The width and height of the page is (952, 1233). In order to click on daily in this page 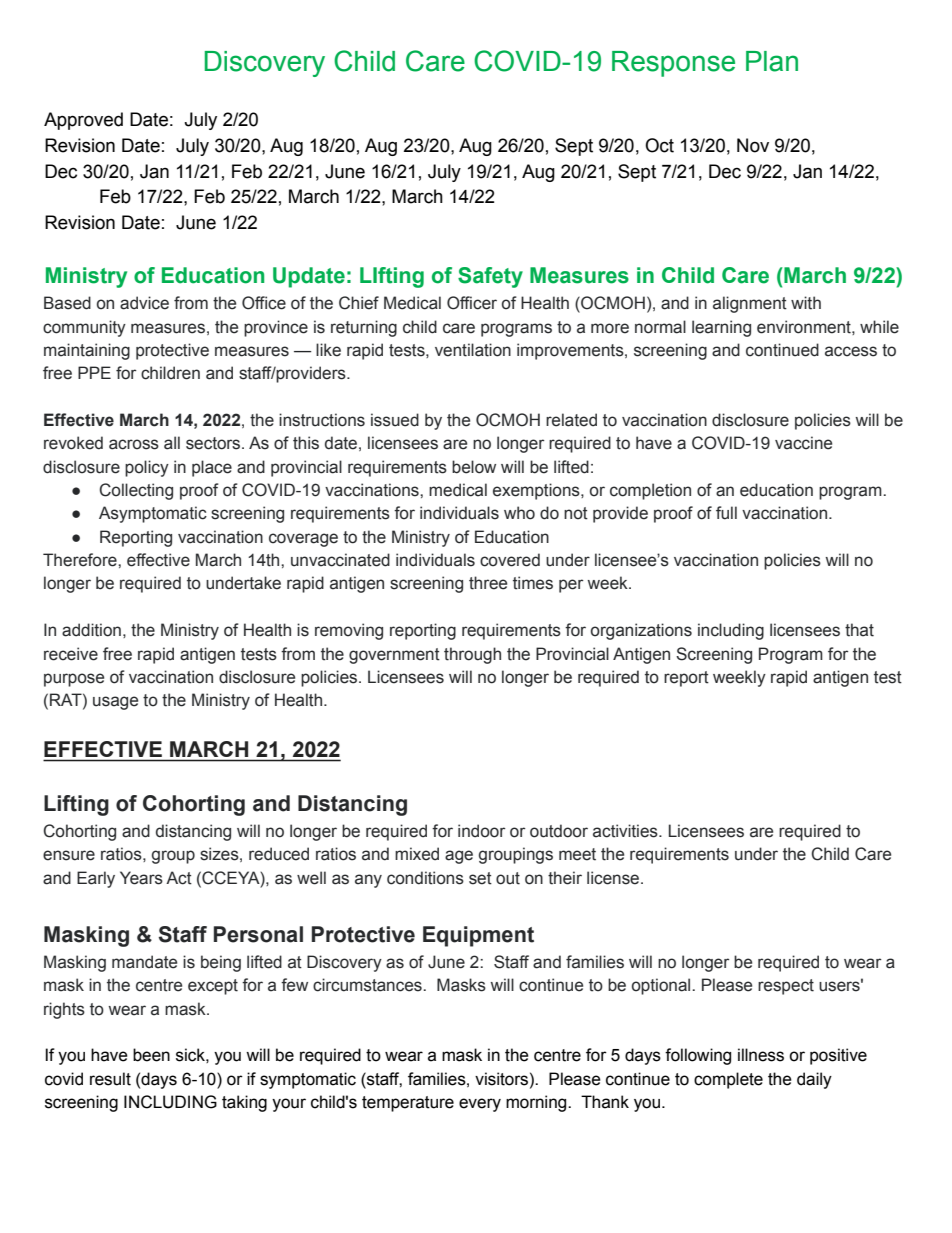, I will do `click(814, 1080)`.
